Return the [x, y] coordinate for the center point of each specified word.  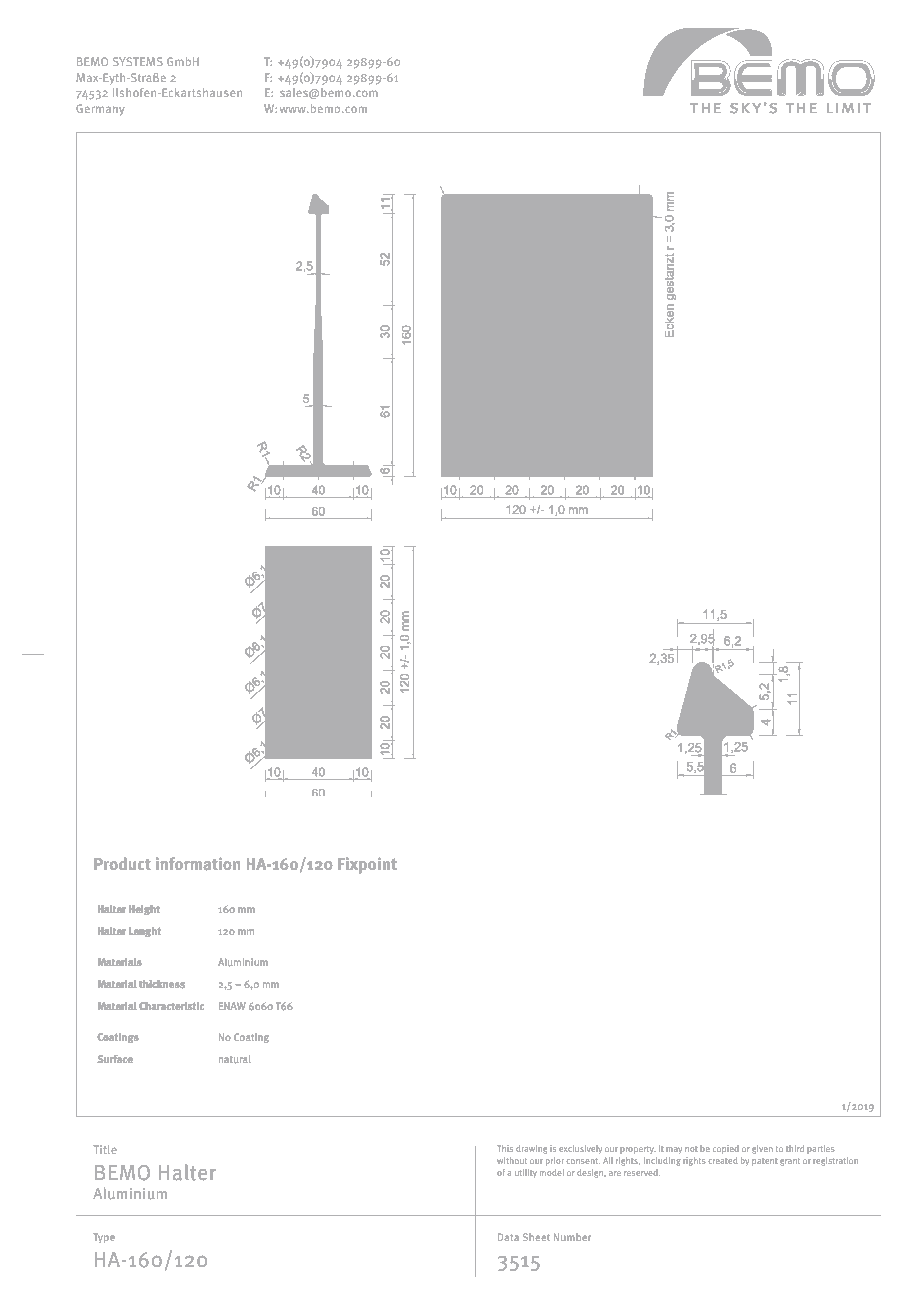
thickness [162, 984]
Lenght [145, 932]
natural [234, 1059]
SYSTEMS [138, 61]
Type [104, 1238]
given [762, 1149]
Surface [115, 1059]
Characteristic [171, 1006]
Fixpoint [367, 865]
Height [144, 910]
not [691, 1149]
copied [726, 1149]
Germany [100, 110]
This [505, 1148]
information [198, 863]
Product [122, 863]
